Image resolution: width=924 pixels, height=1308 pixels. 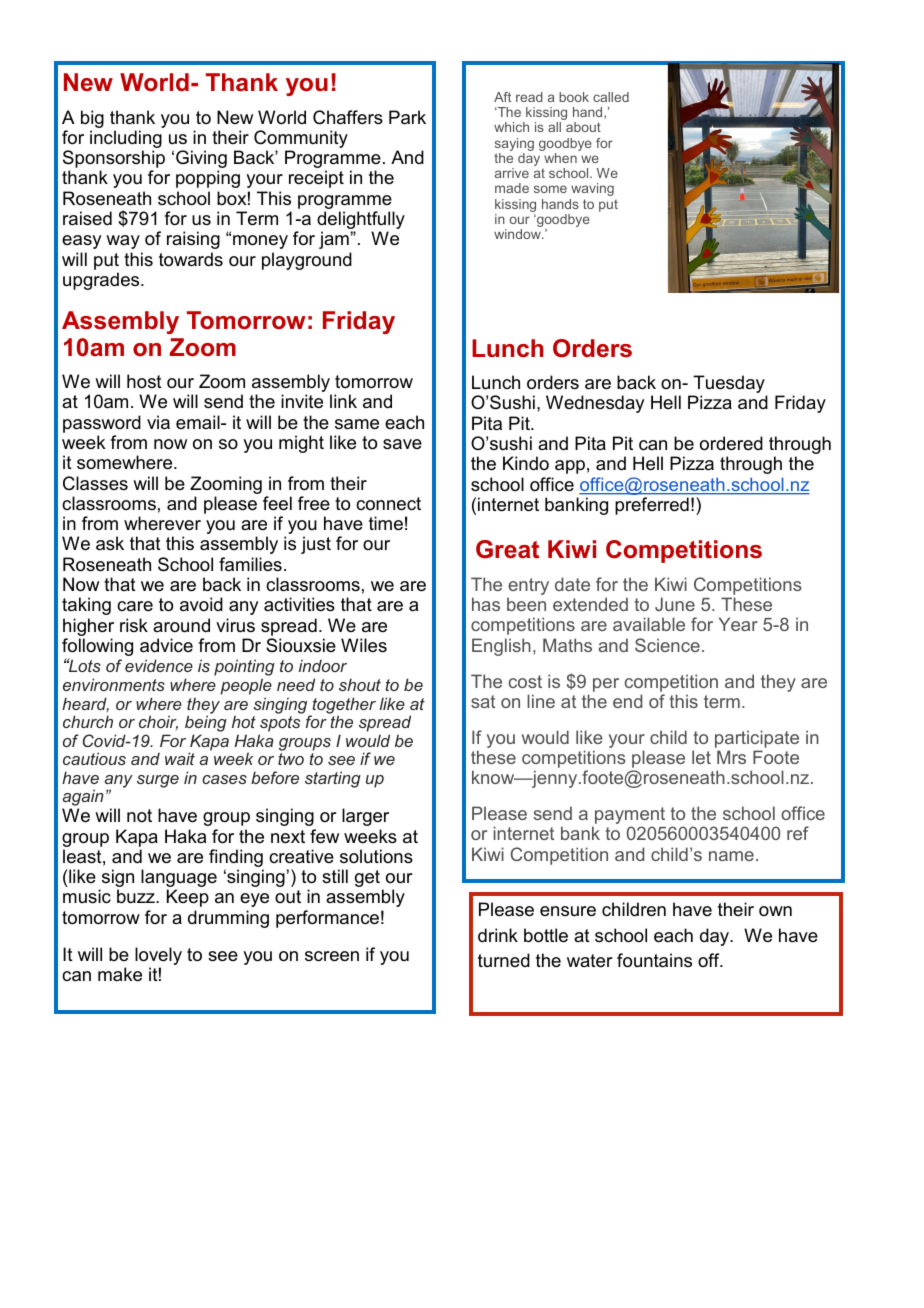 What do you see at coordinates (191, 259) in the page?
I see `towards` at bounding box center [191, 259].
